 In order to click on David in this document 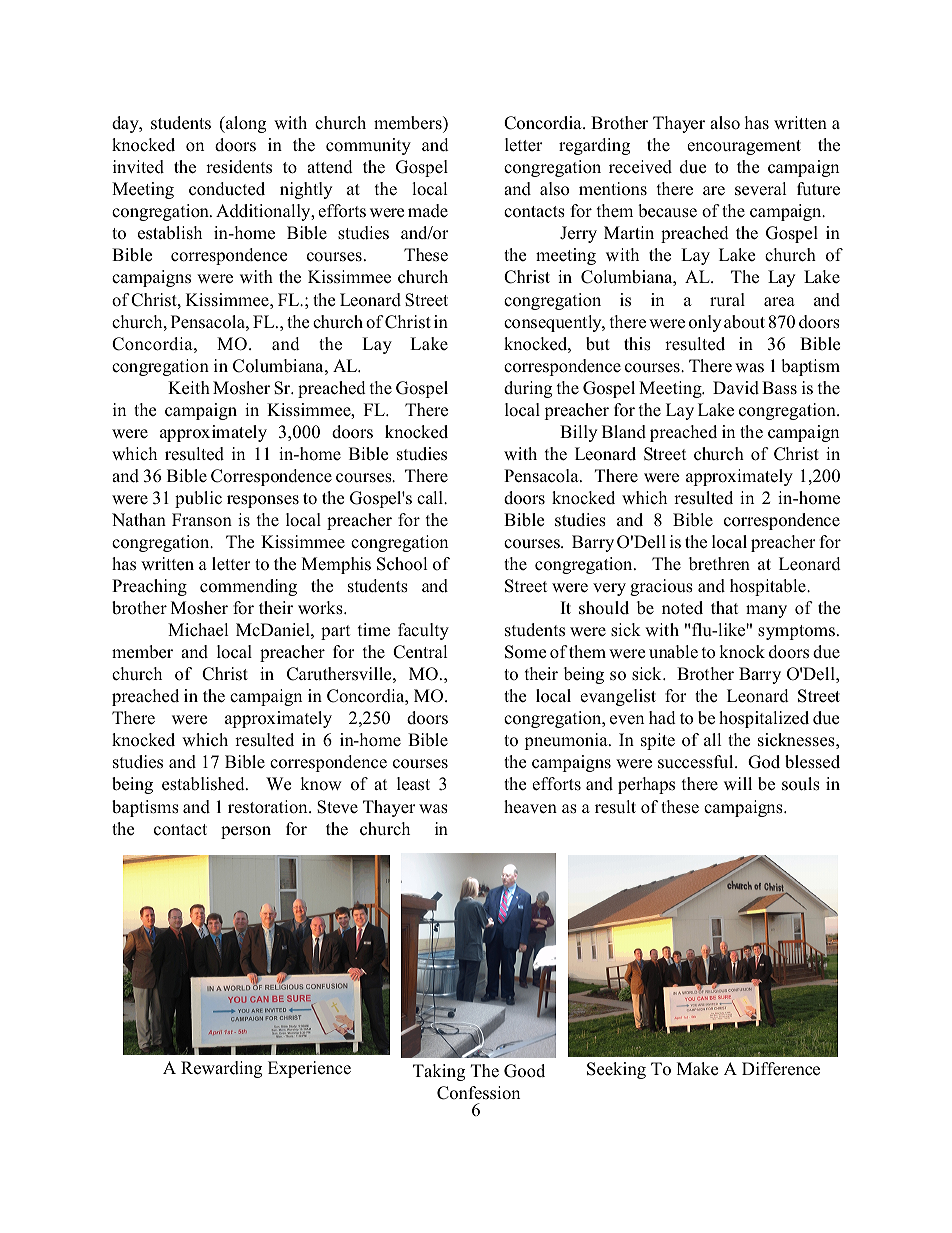, I will do `click(736, 388)`.
